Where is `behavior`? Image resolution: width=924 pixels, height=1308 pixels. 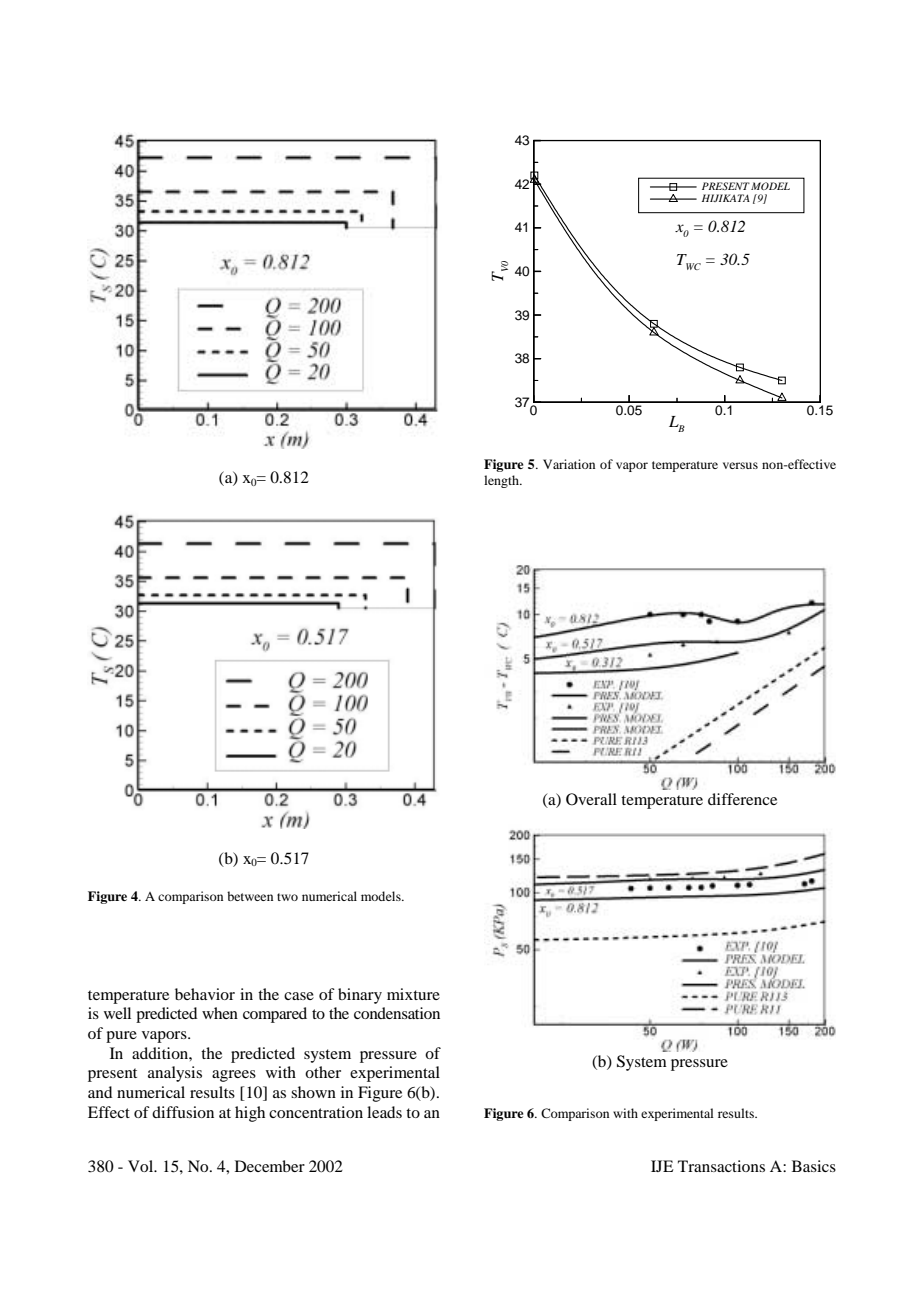 behavior is located at coordinates (205, 994).
